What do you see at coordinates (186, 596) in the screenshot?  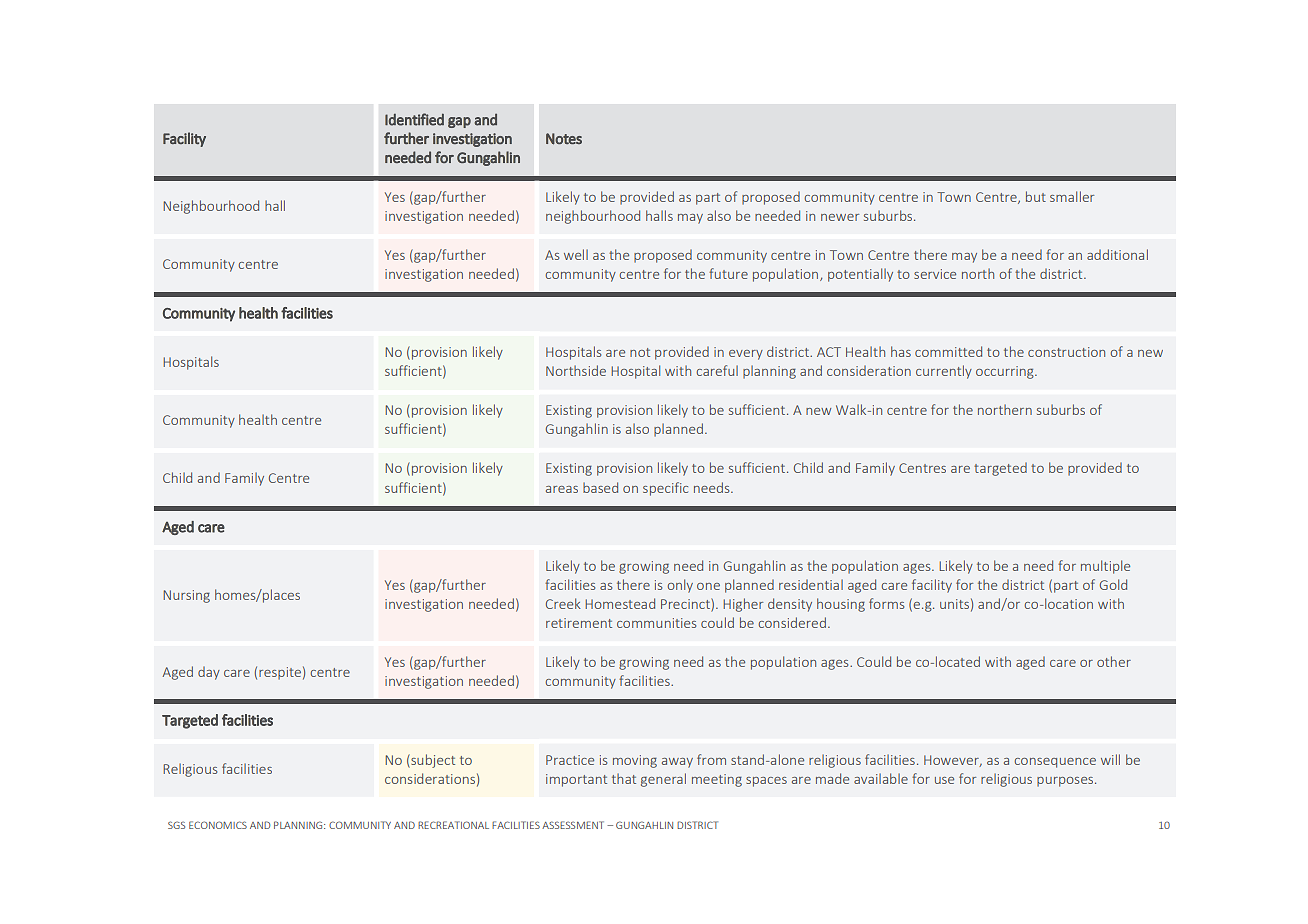 I see `Nursing` at bounding box center [186, 596].
